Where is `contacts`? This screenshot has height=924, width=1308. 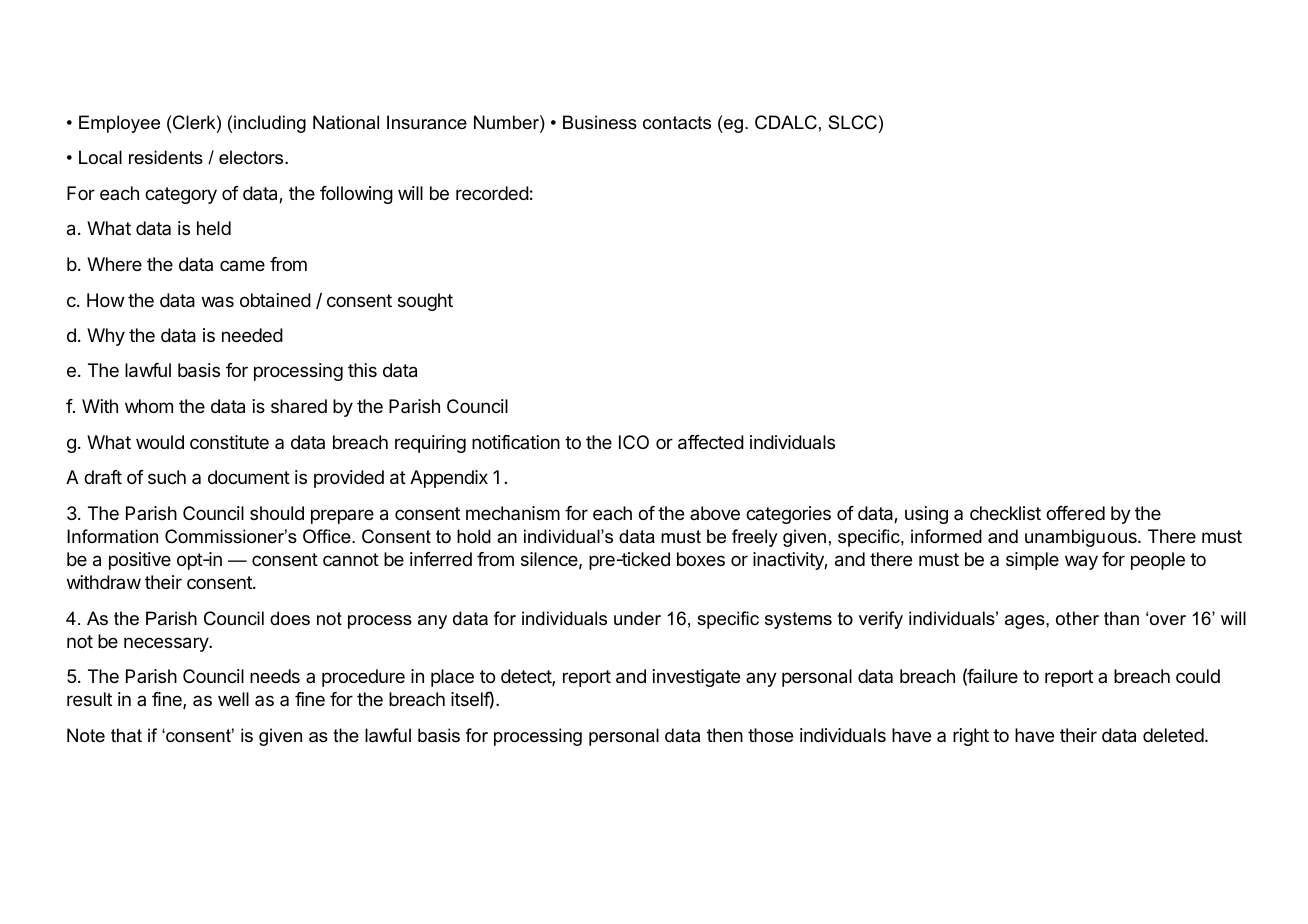
contacts is located at coordinates (677, 123).
